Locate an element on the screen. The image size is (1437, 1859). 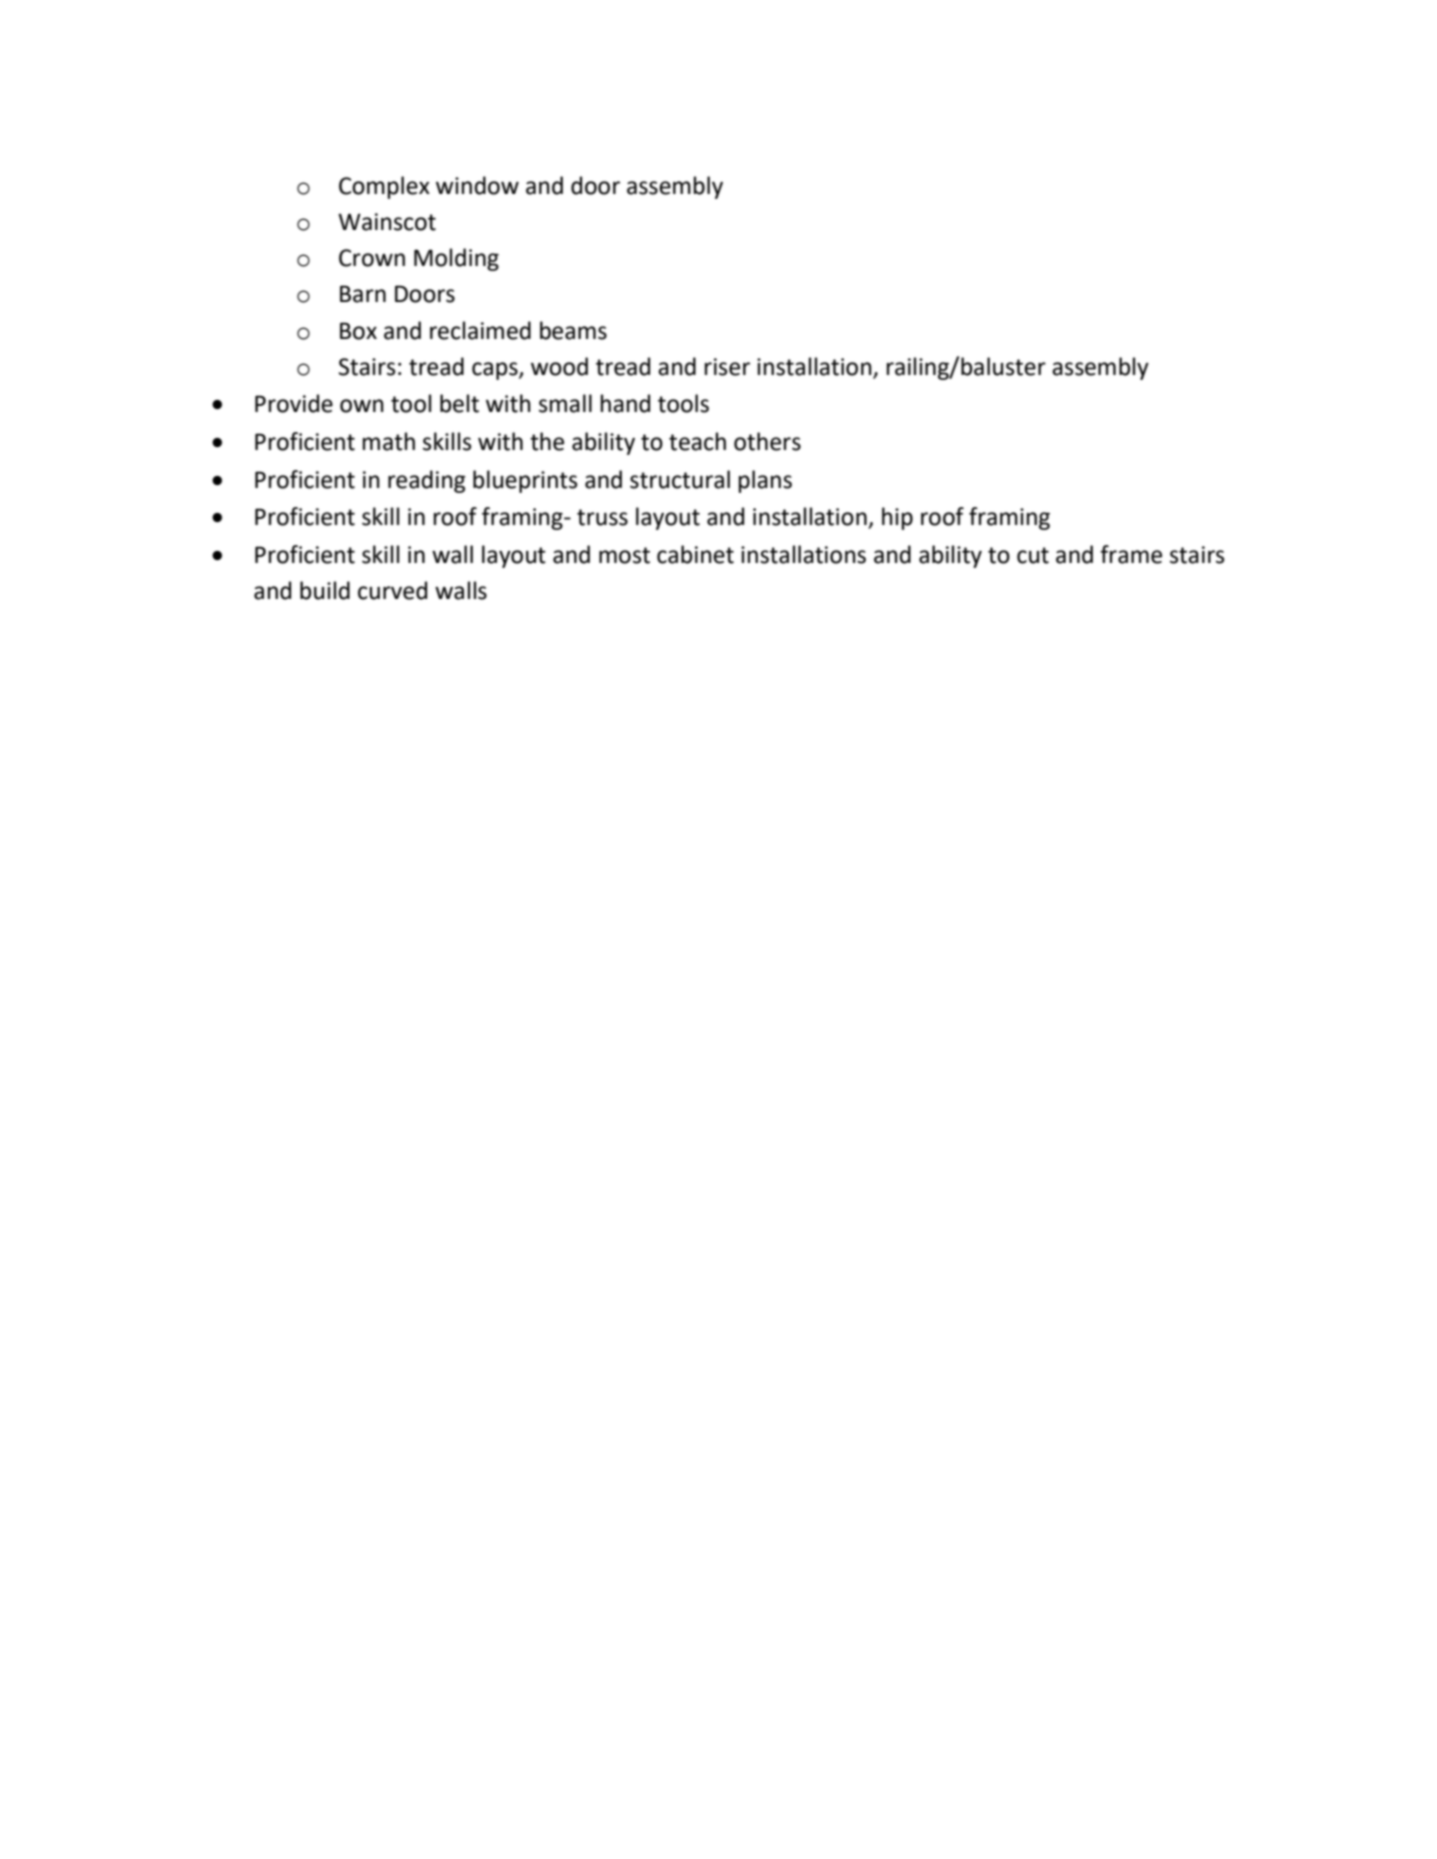
window is located at coordinates (477, 185).
